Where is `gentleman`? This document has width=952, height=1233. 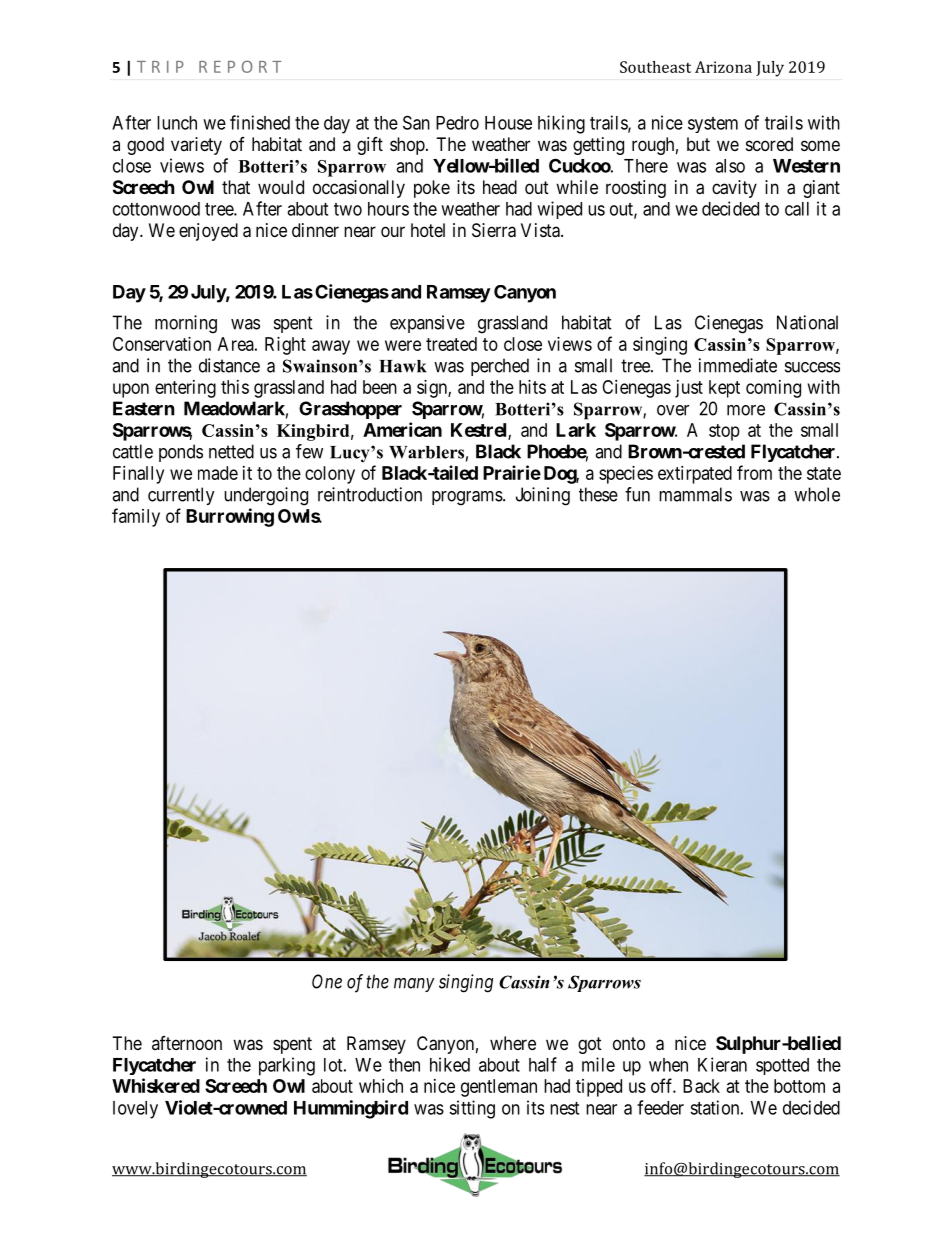 gentleman is located at coordinates (499, 1088).
